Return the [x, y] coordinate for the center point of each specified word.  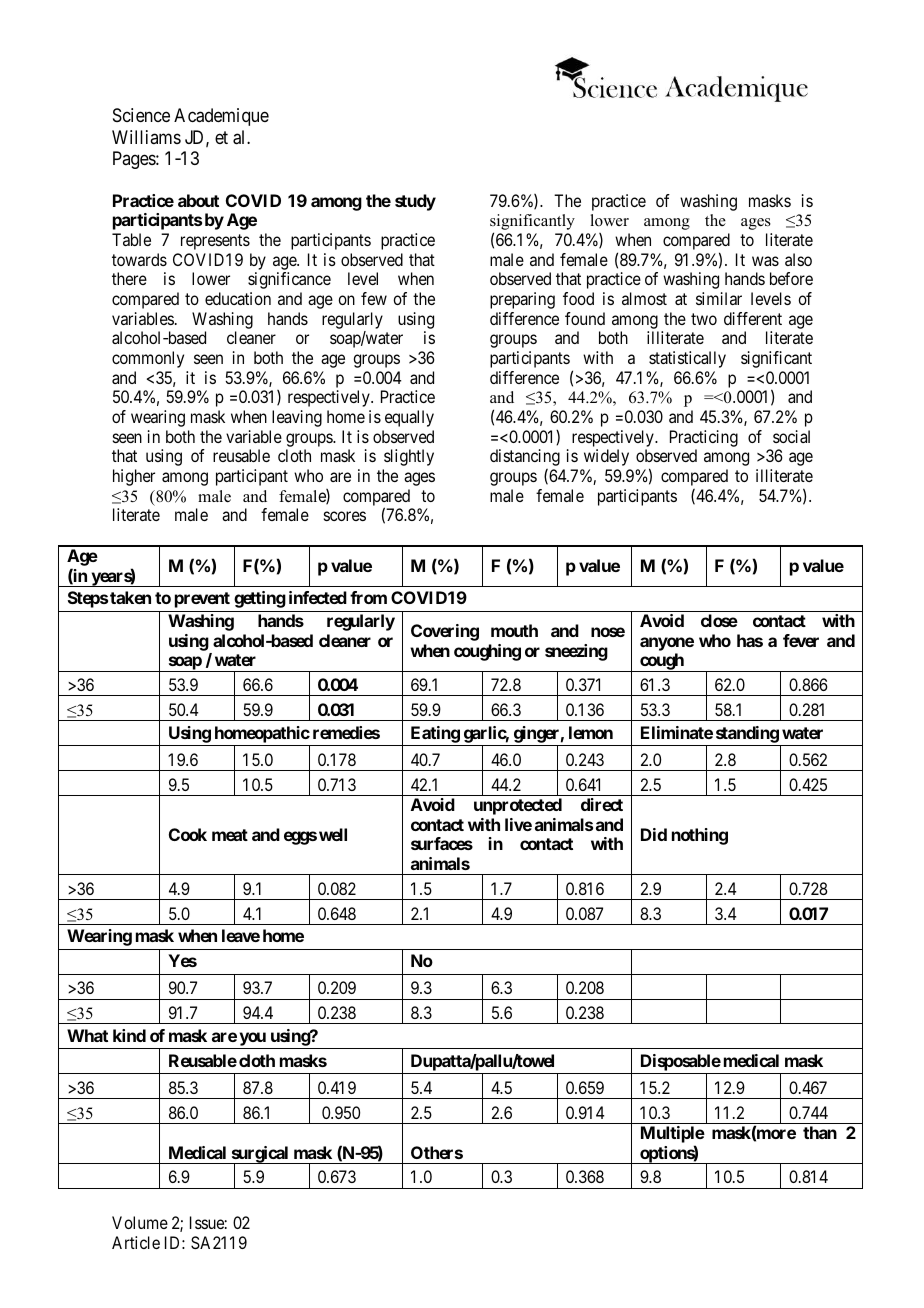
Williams [146, 137]
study [415, 202]
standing [747, 734]
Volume [140, 1222]
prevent [202, 600]
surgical [260, 1155]
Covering [445, 632]
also [798, 259]
